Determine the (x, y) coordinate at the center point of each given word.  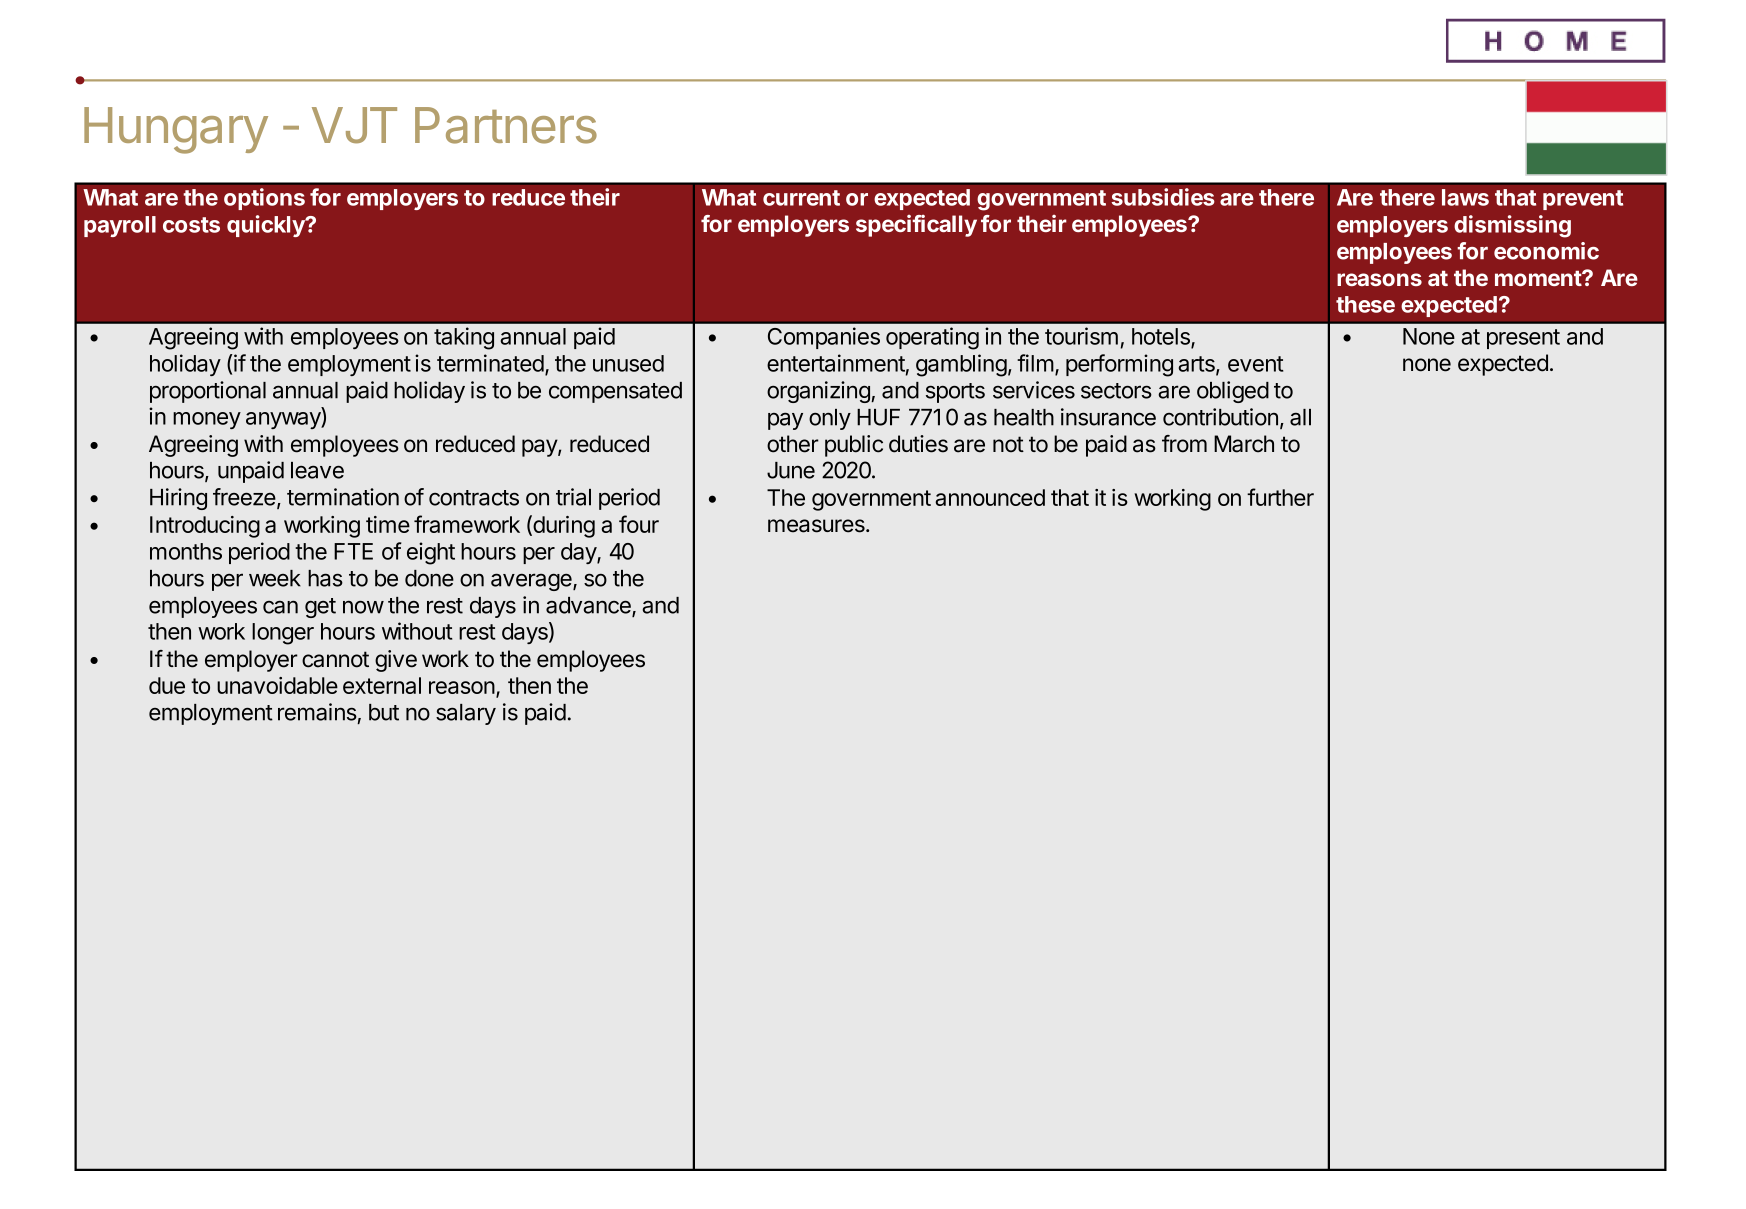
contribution (1220, 417)
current (801, 198)
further (1280, 497)
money (207, 420)
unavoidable (277, 685)
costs (191, 225)
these (1365, 304)
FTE (353, 551)
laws (1465, 197)
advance (589, 606)
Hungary (176, 130)
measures (817, 526)
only (830, 419)
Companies (824, 338)
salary (466, 714)
